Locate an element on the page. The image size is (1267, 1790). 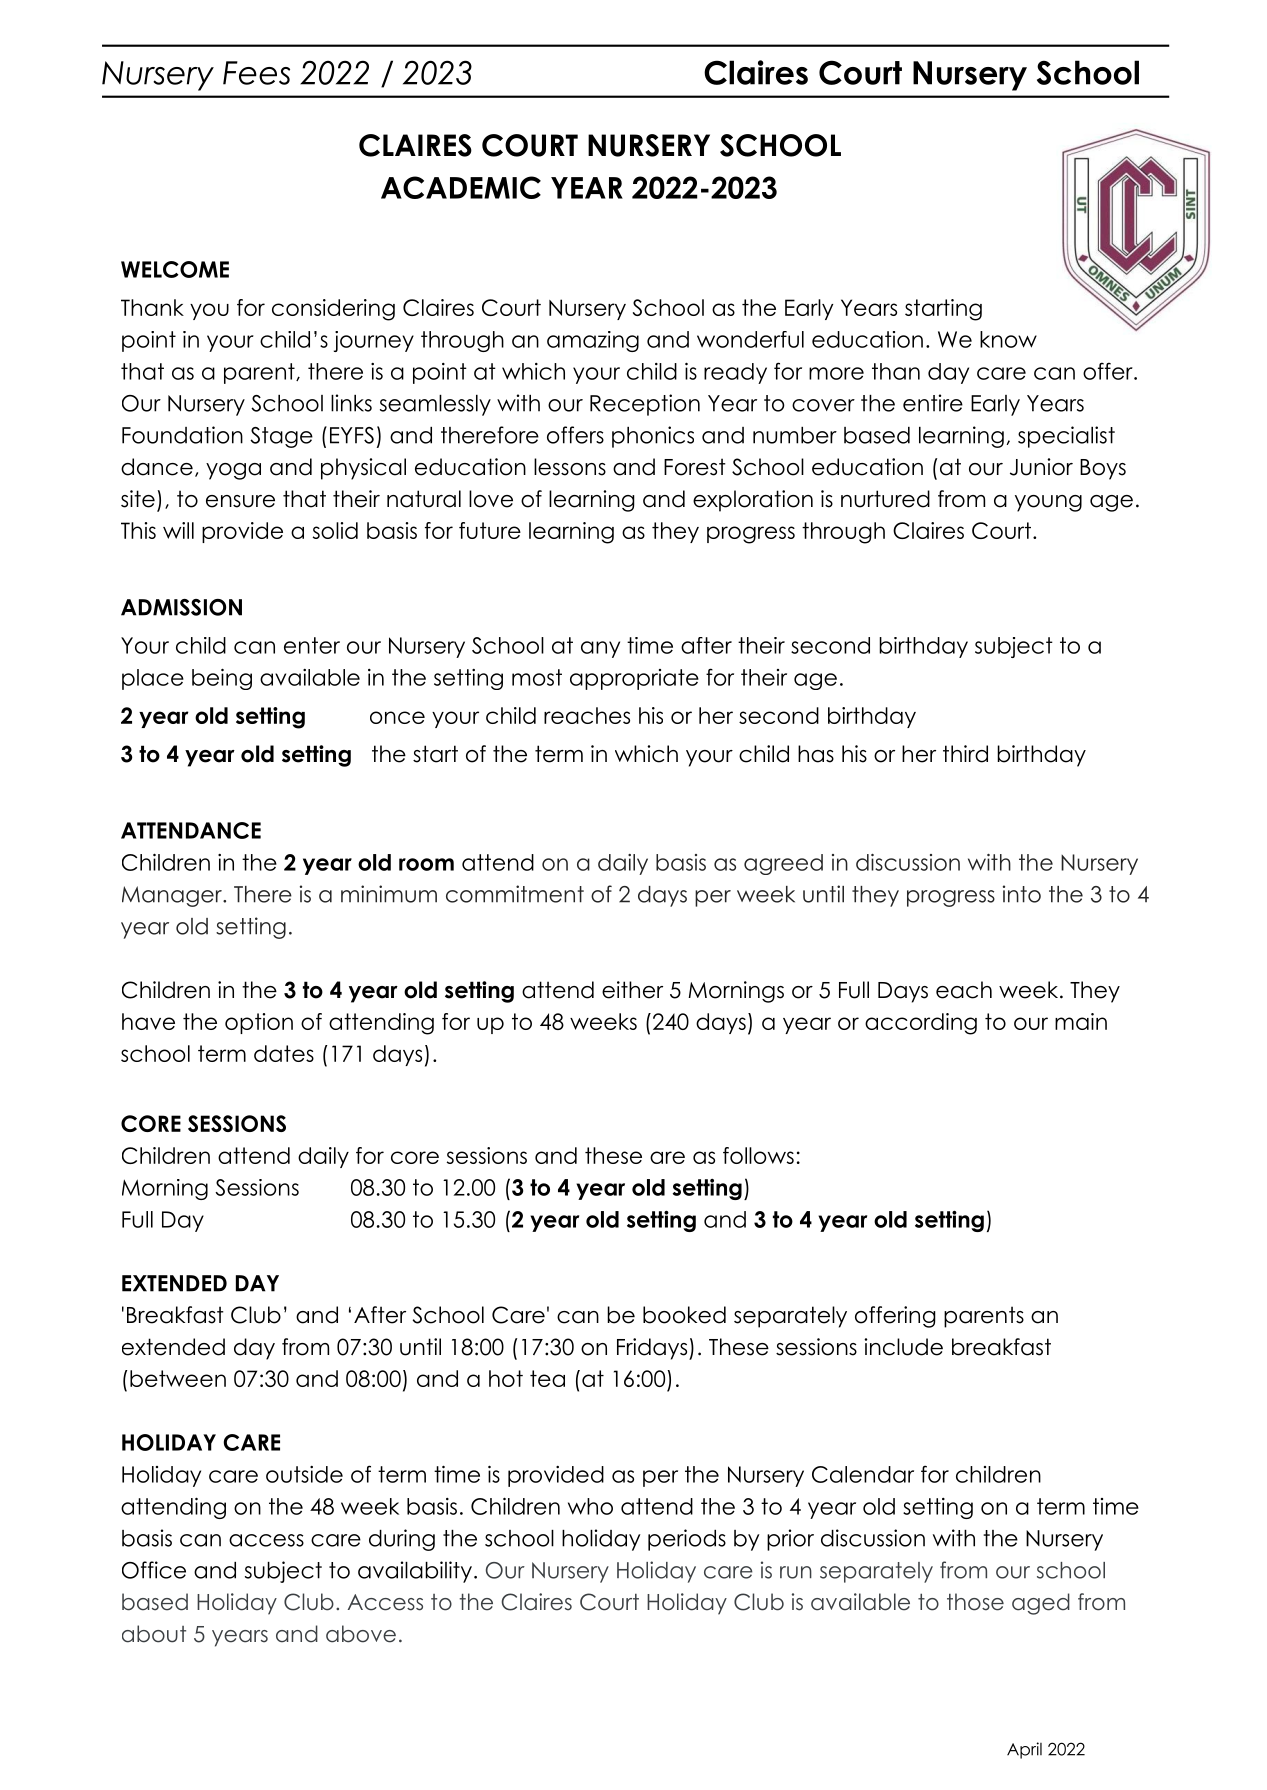
periods is located at coordinates (687, 1540).
